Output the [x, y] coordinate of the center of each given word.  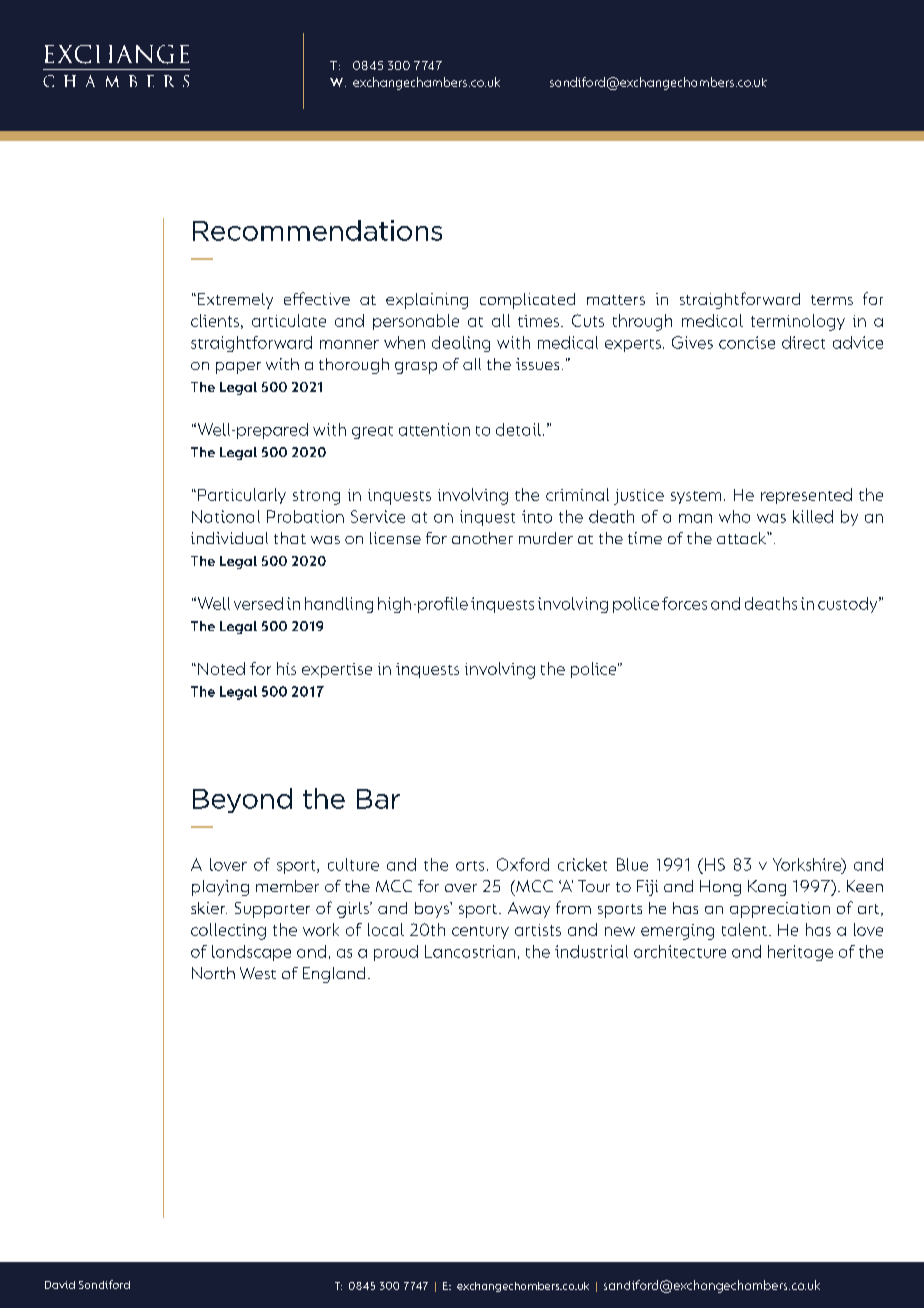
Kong [767, 888]
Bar [378, 799]
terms [832, 300]
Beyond [242, 800]
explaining [427, 301]
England [334, 975]
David [60, 1285]
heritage [800, 953]
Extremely [235, 301]
